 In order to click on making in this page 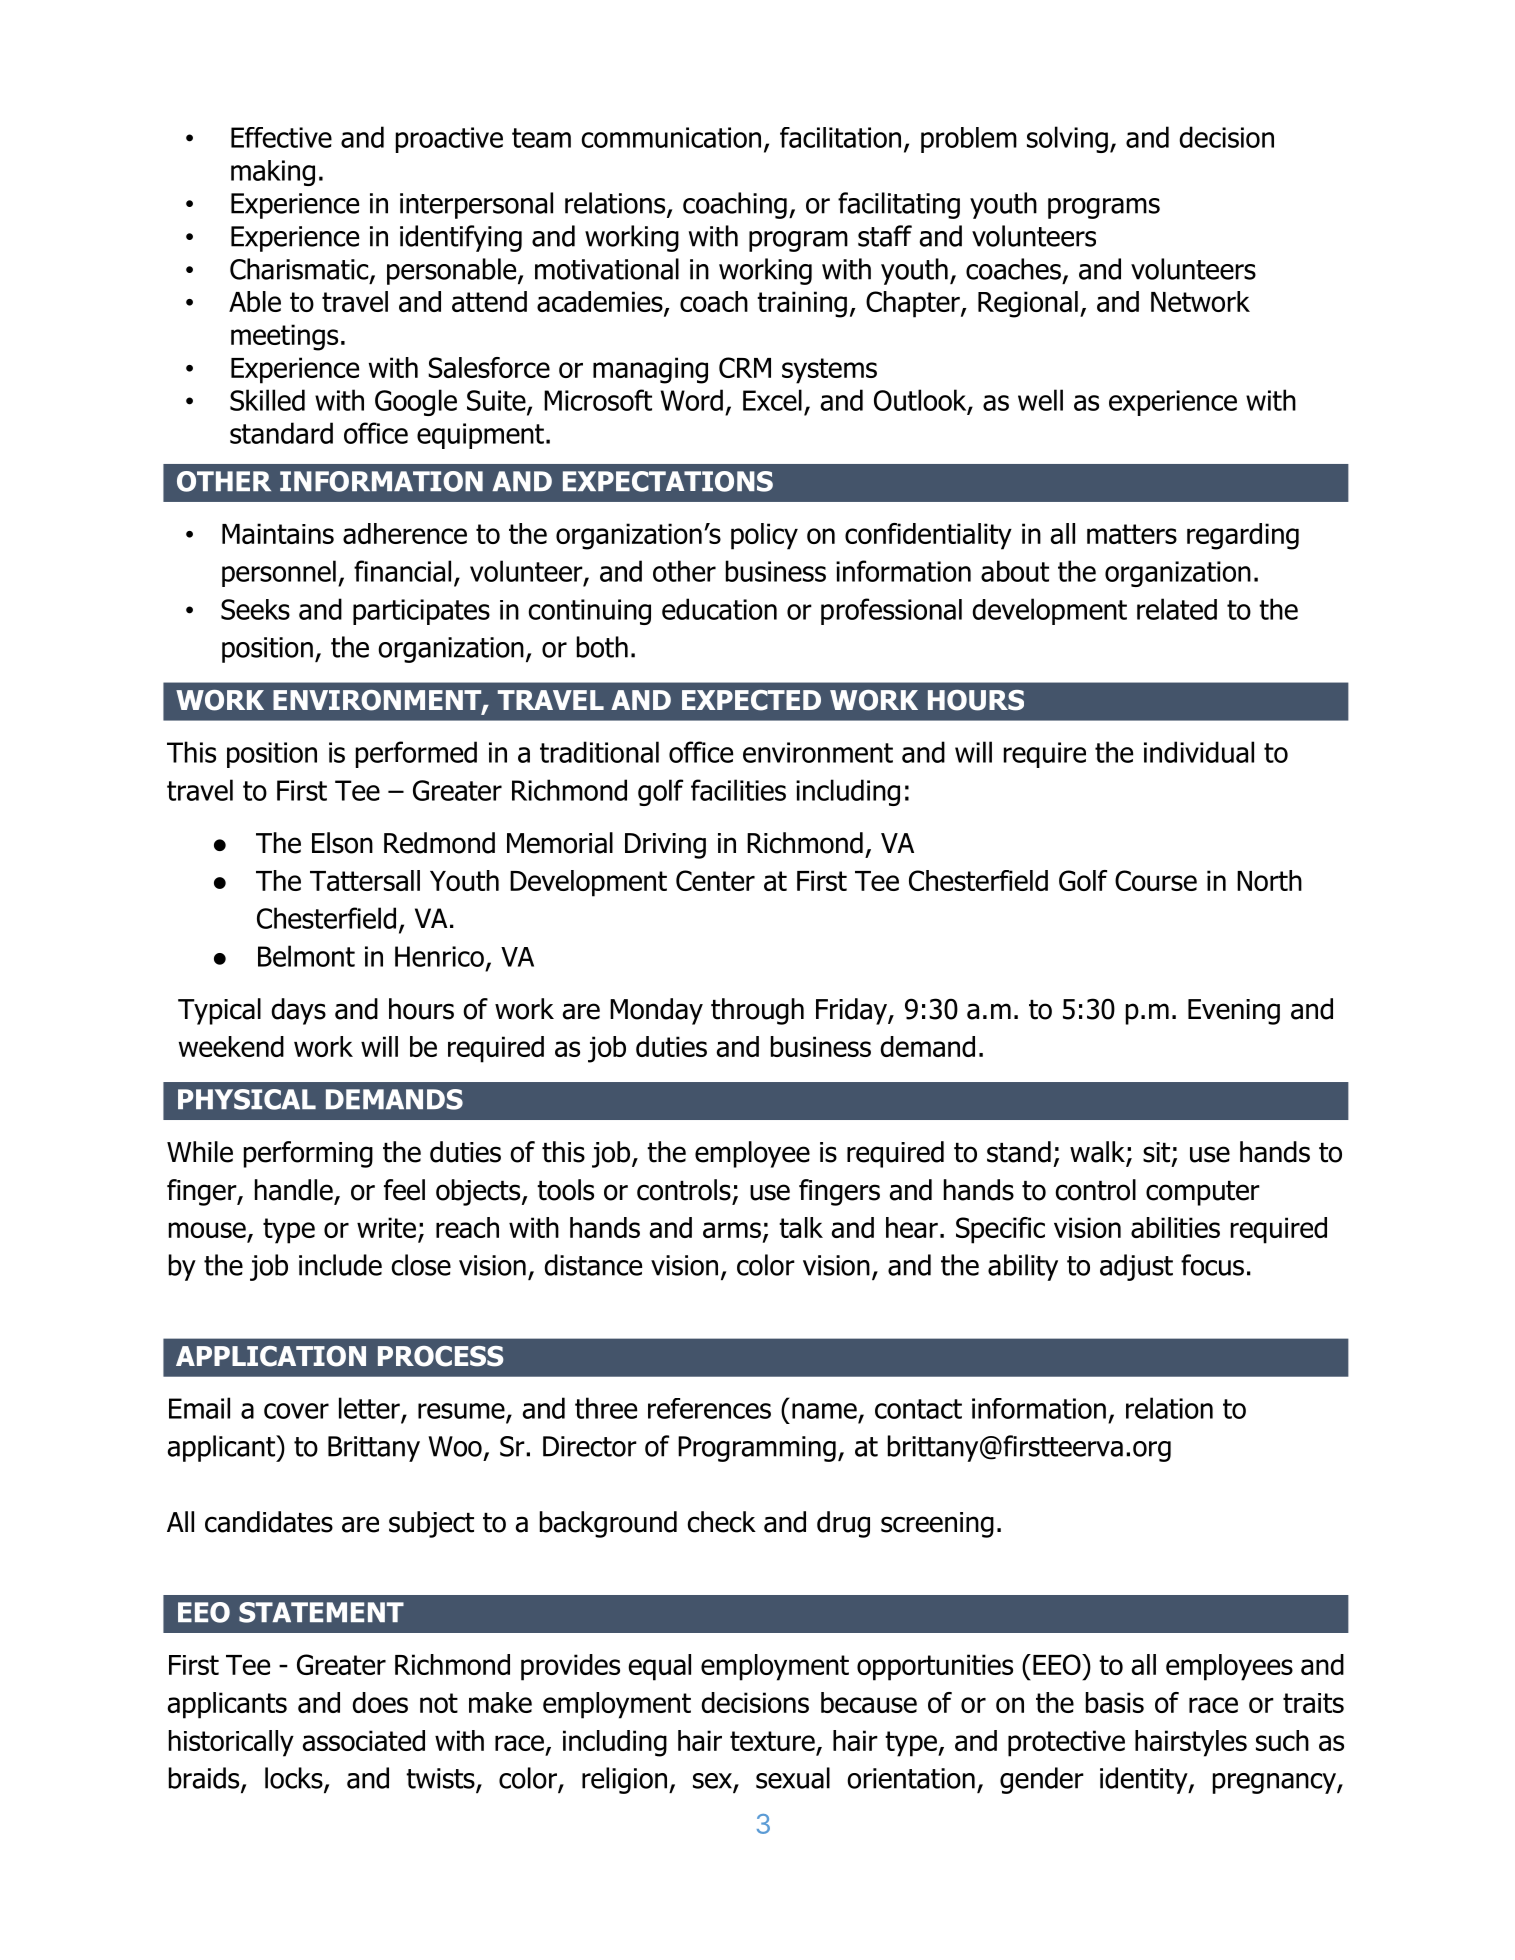, I will do `click(273, 173)`.
